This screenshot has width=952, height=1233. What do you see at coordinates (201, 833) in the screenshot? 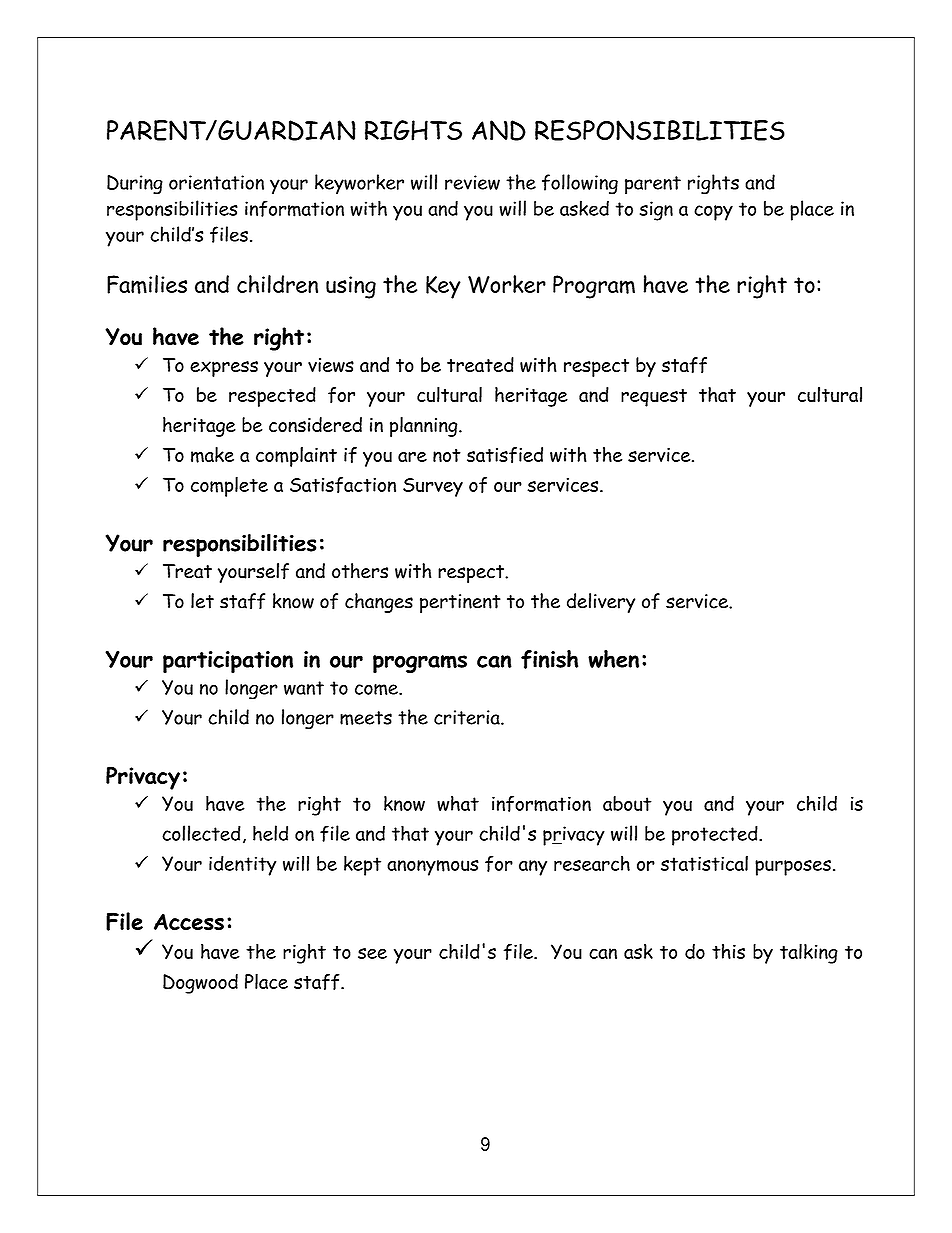
I see `collected` at bounding box center [201, 833].
